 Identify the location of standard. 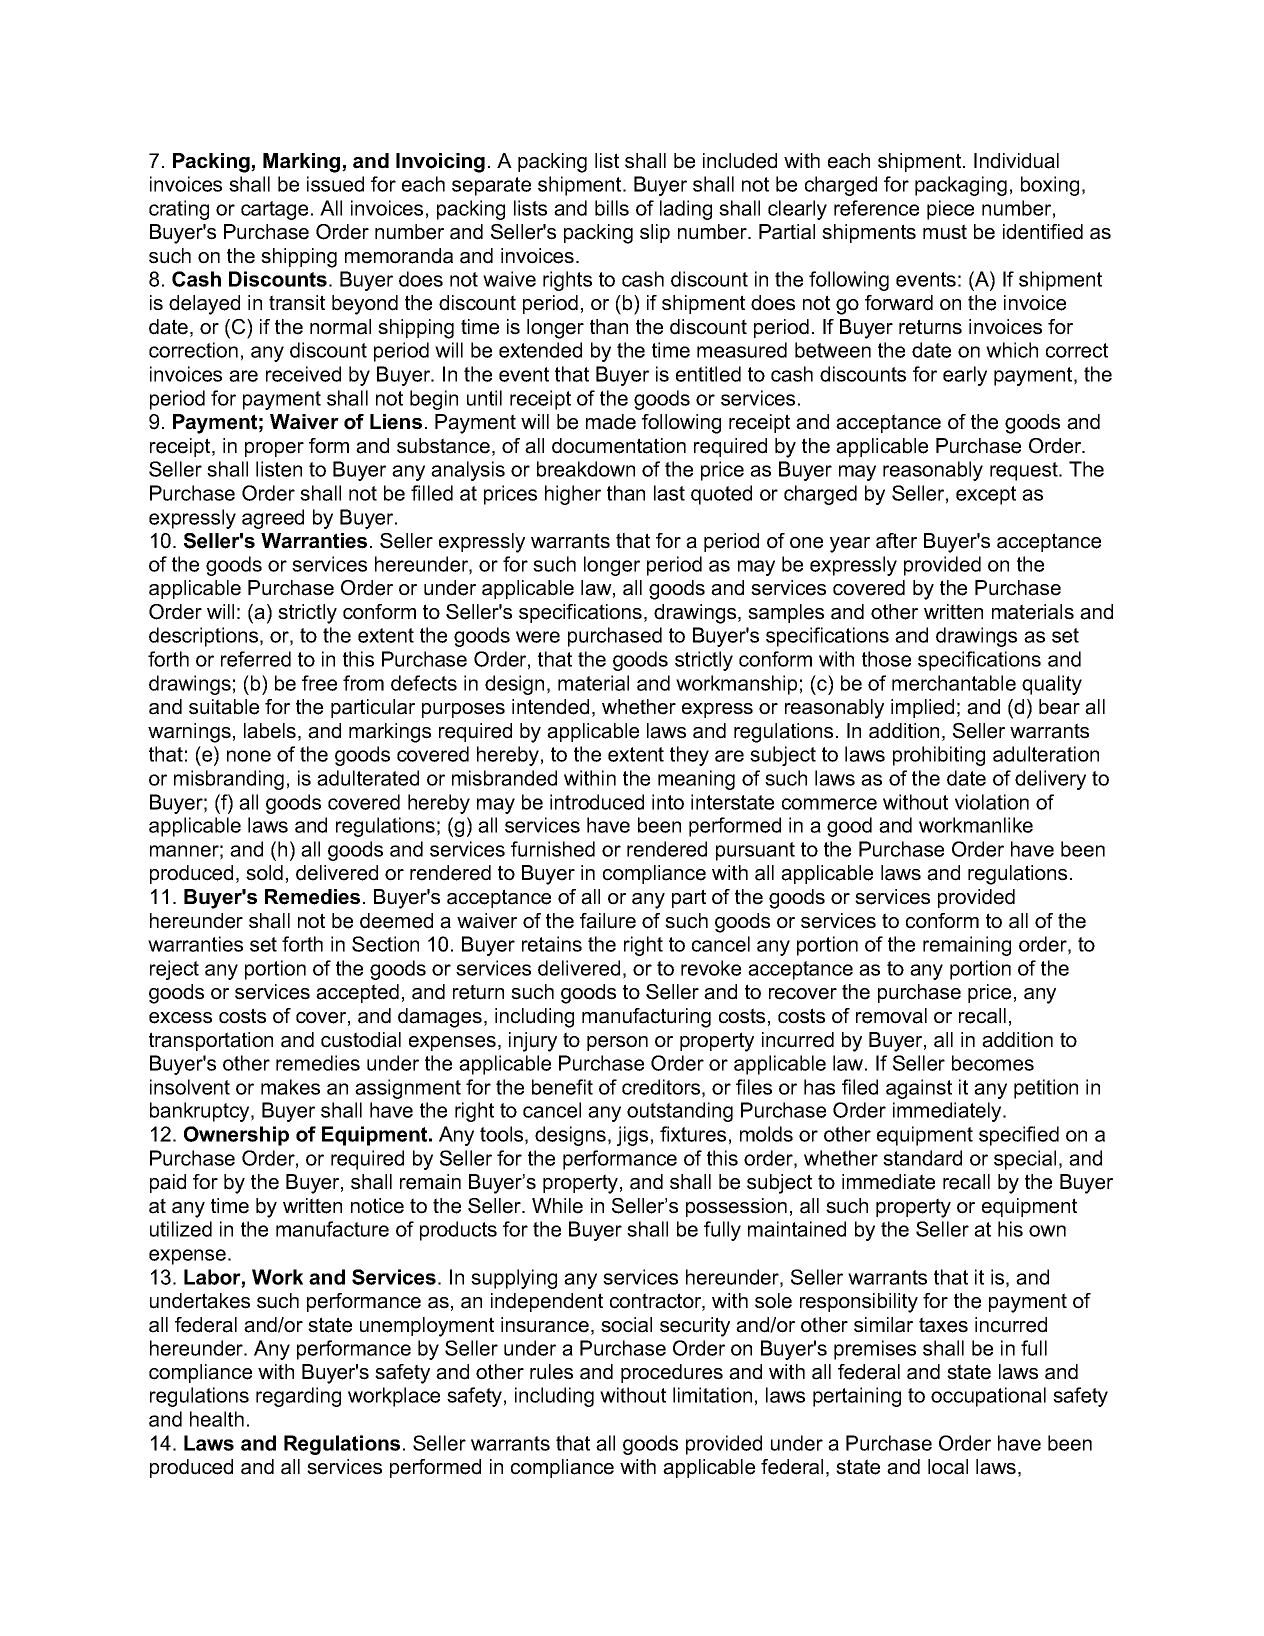
(922, 1158).
